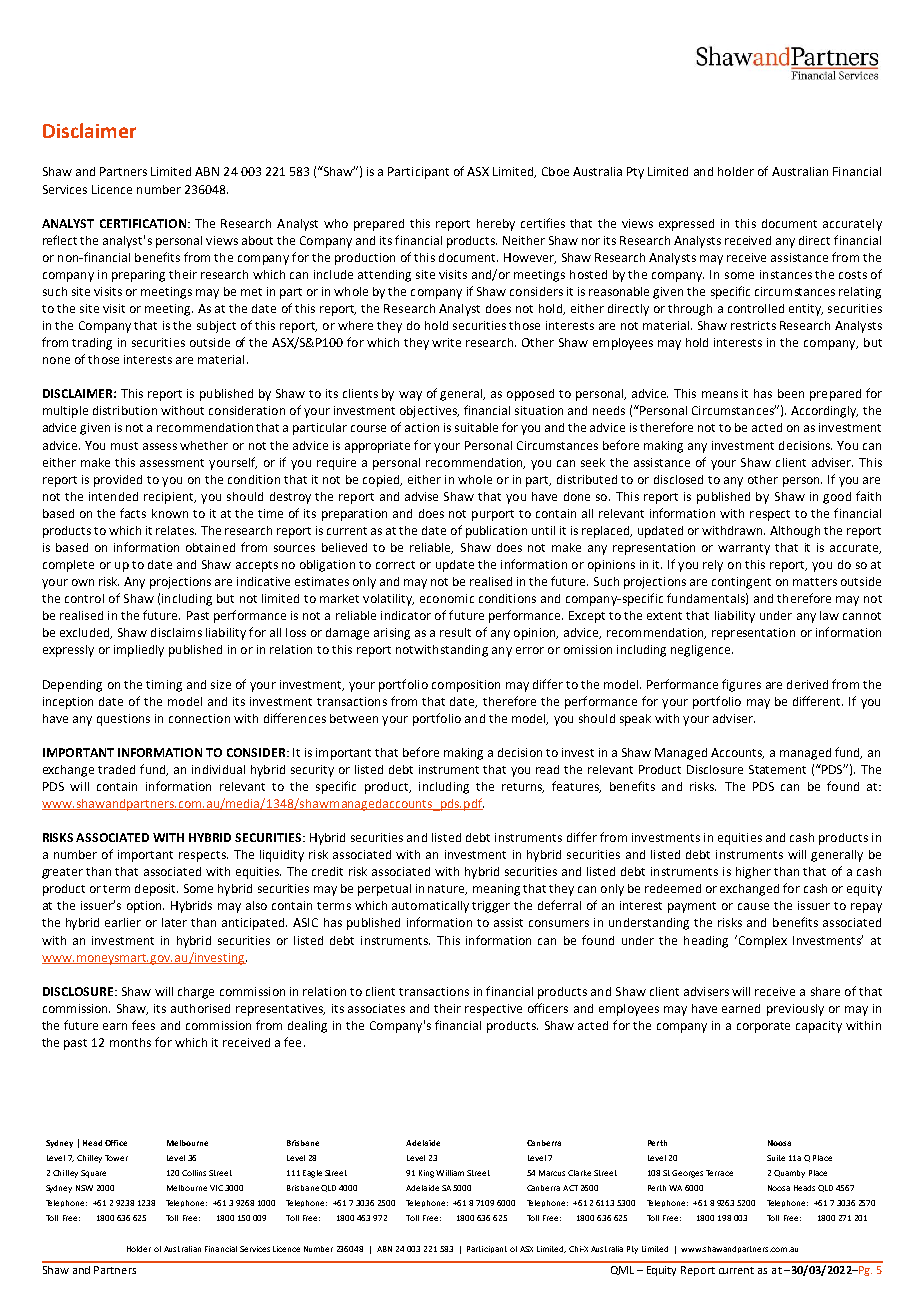 This screenshot has height=1308, width=924. Describe the element at coordinates (686, 225) in the screenshot. I see `expressed` at that location.
